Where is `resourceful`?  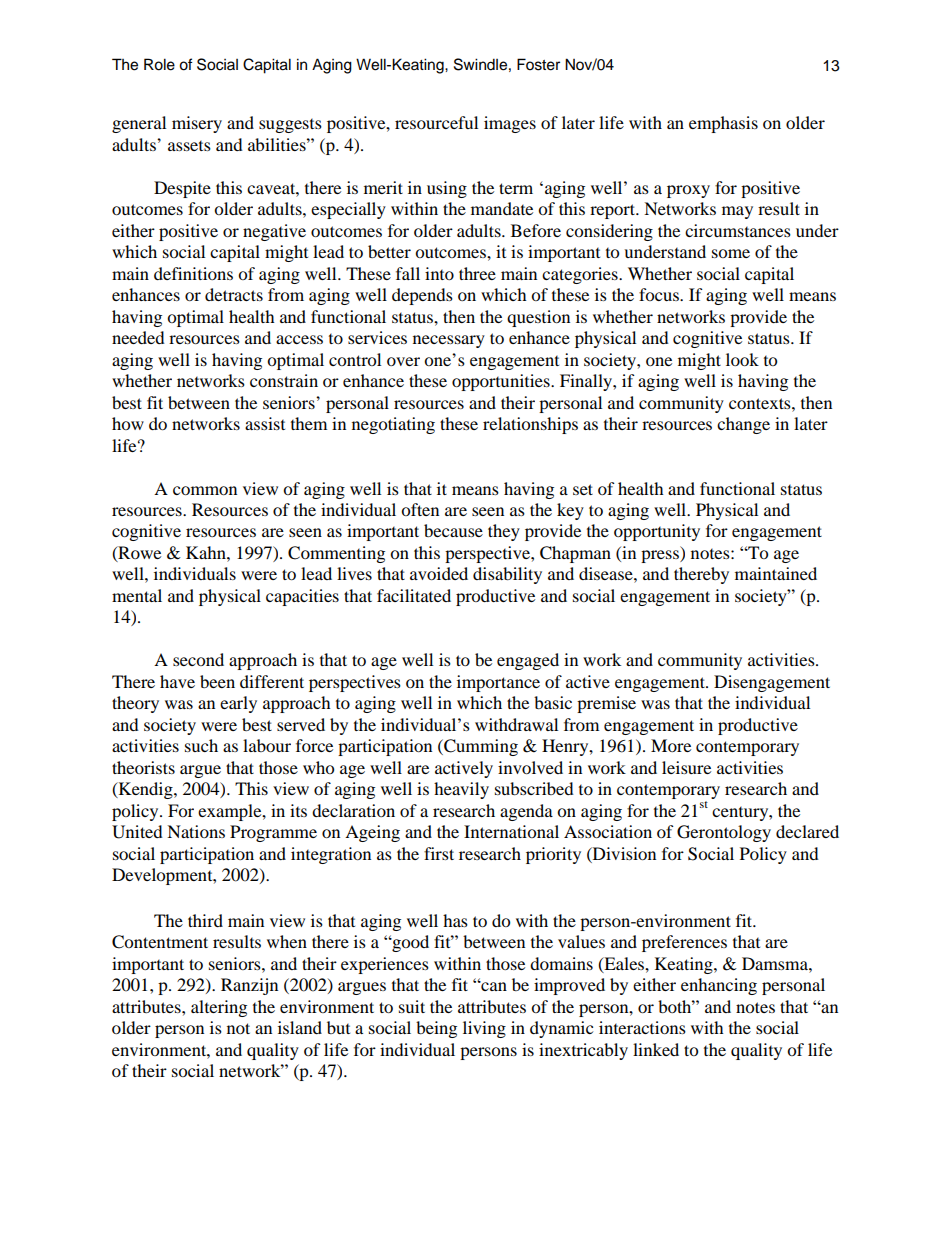
resourceful is located at coordinates (436, 122).
